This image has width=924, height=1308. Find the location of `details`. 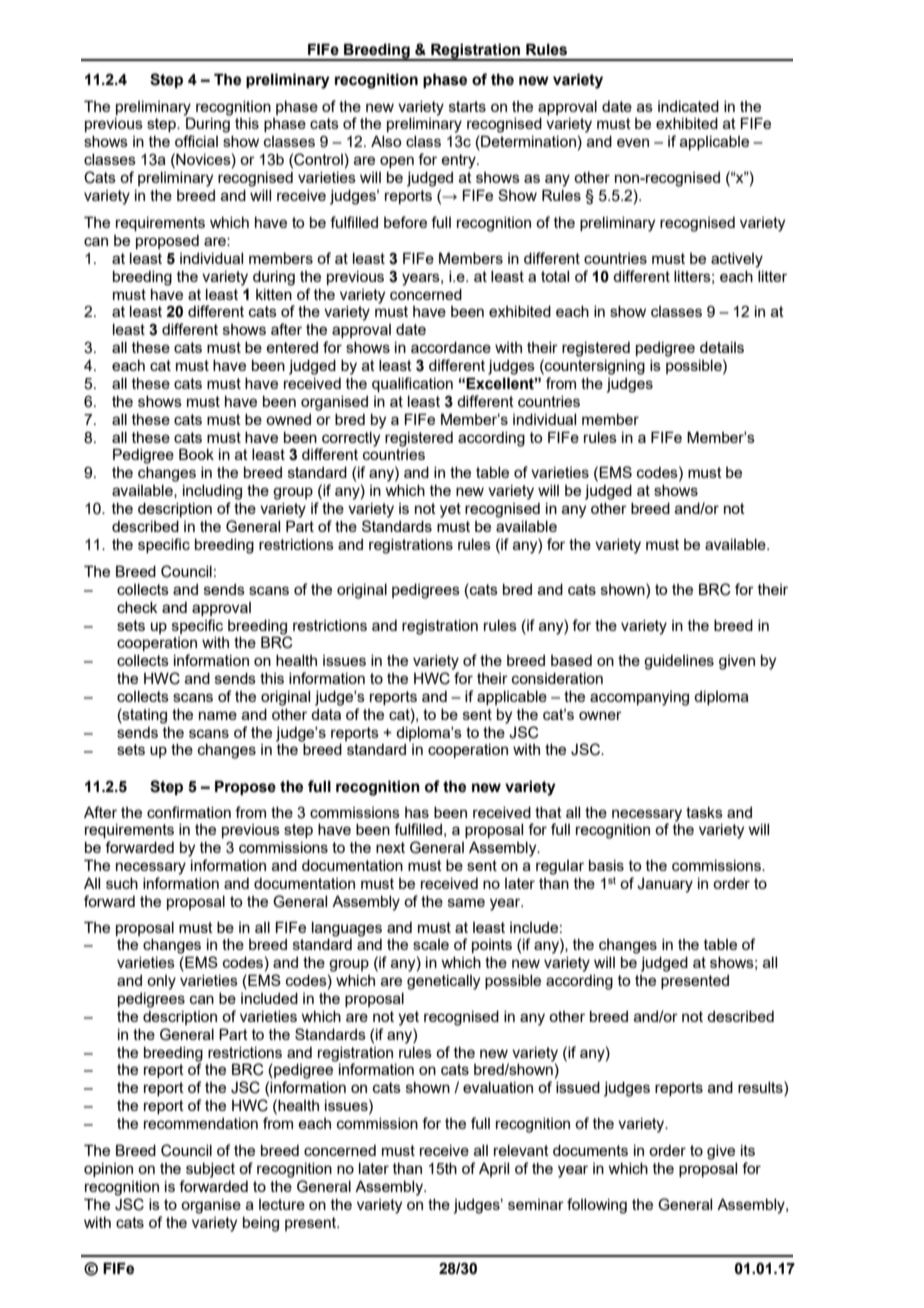

details is located at coordinates (722, 347).
